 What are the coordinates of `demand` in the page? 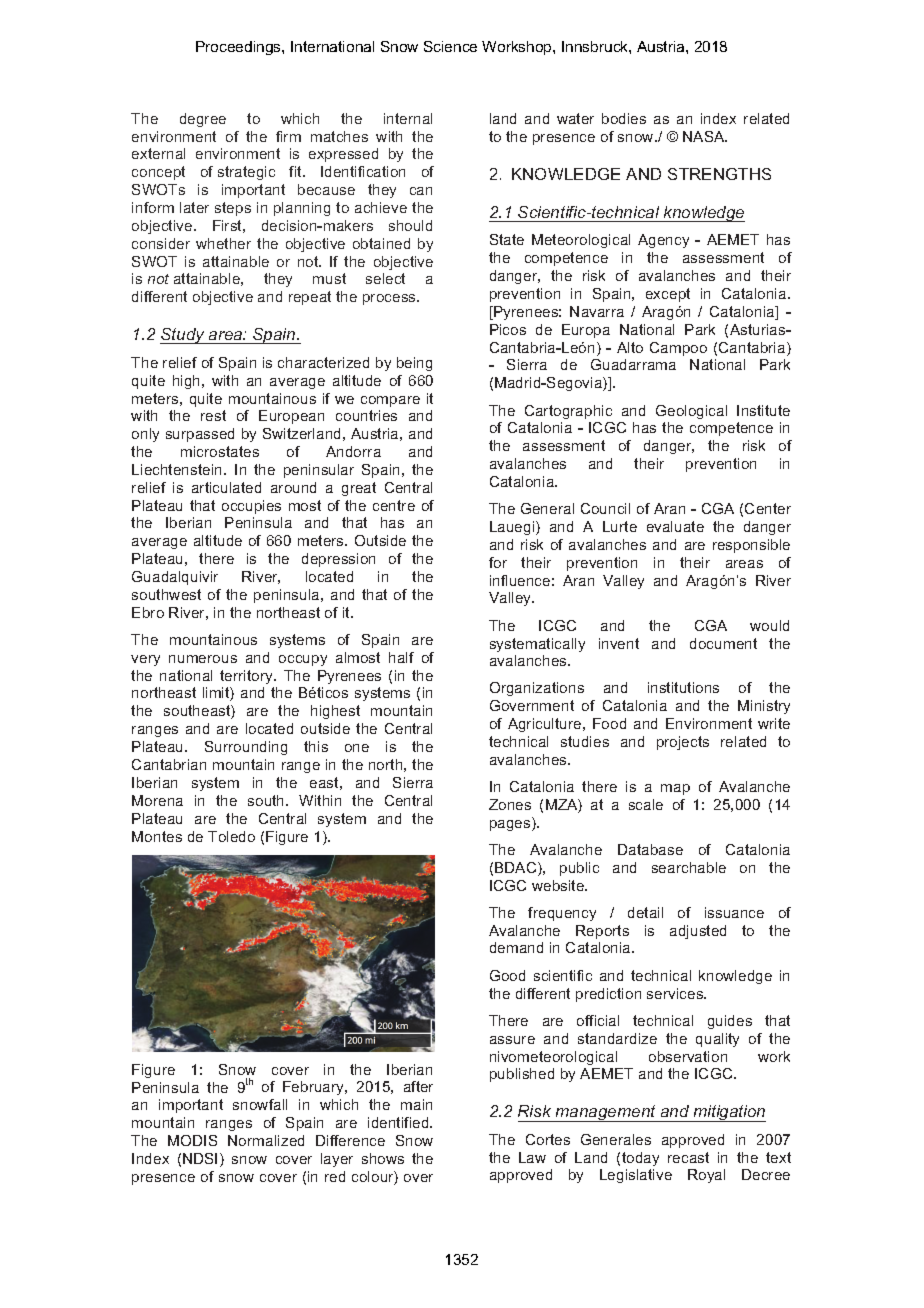 It's located at (516, 947).
